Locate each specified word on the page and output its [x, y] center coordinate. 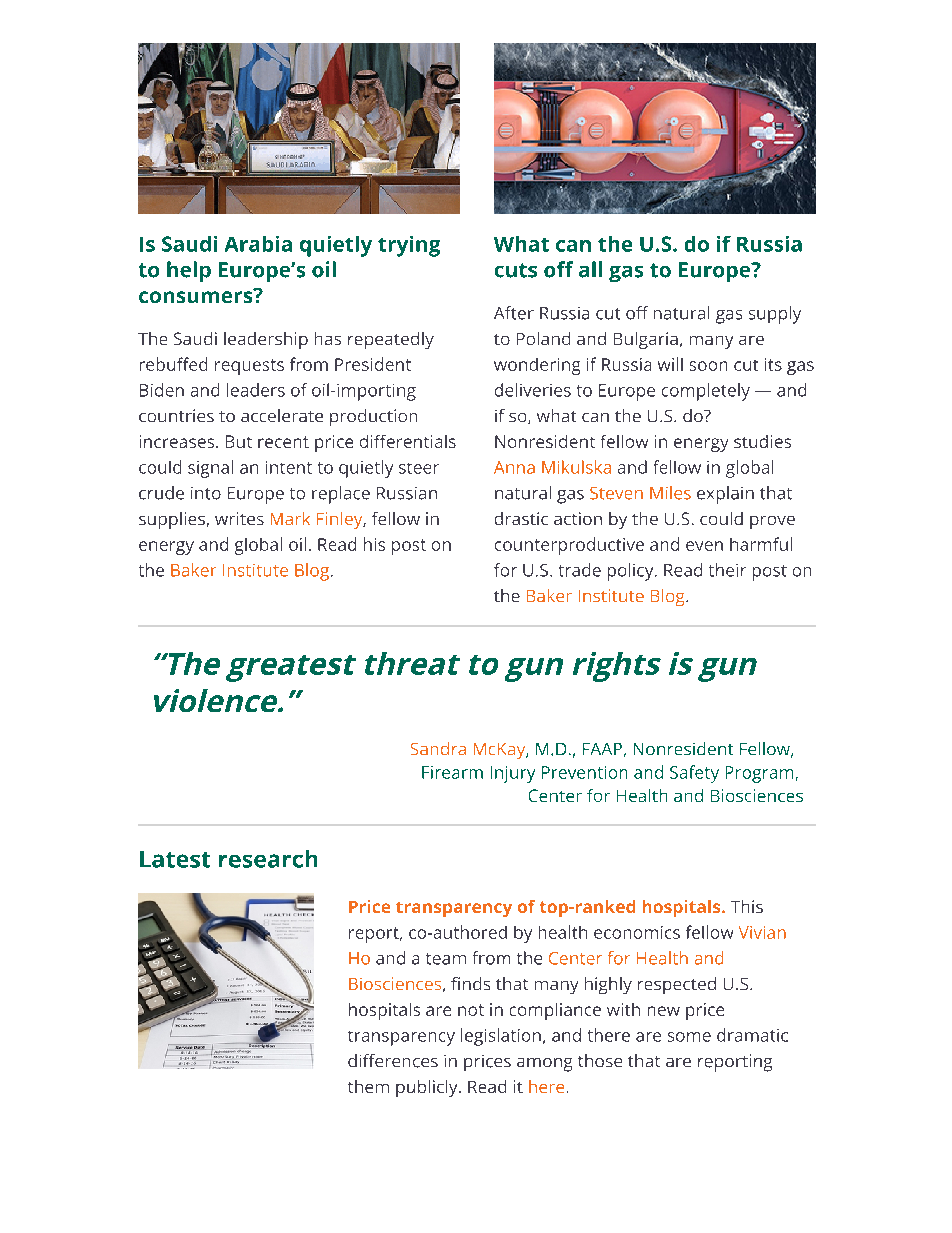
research [268, 859]
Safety [694, 774]
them [368, 1086]
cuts [516, 270]
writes [239, 518]
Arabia [258, 244]
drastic [521, 518]
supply [775, 315]
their [727, 570]
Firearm [452, 772]
